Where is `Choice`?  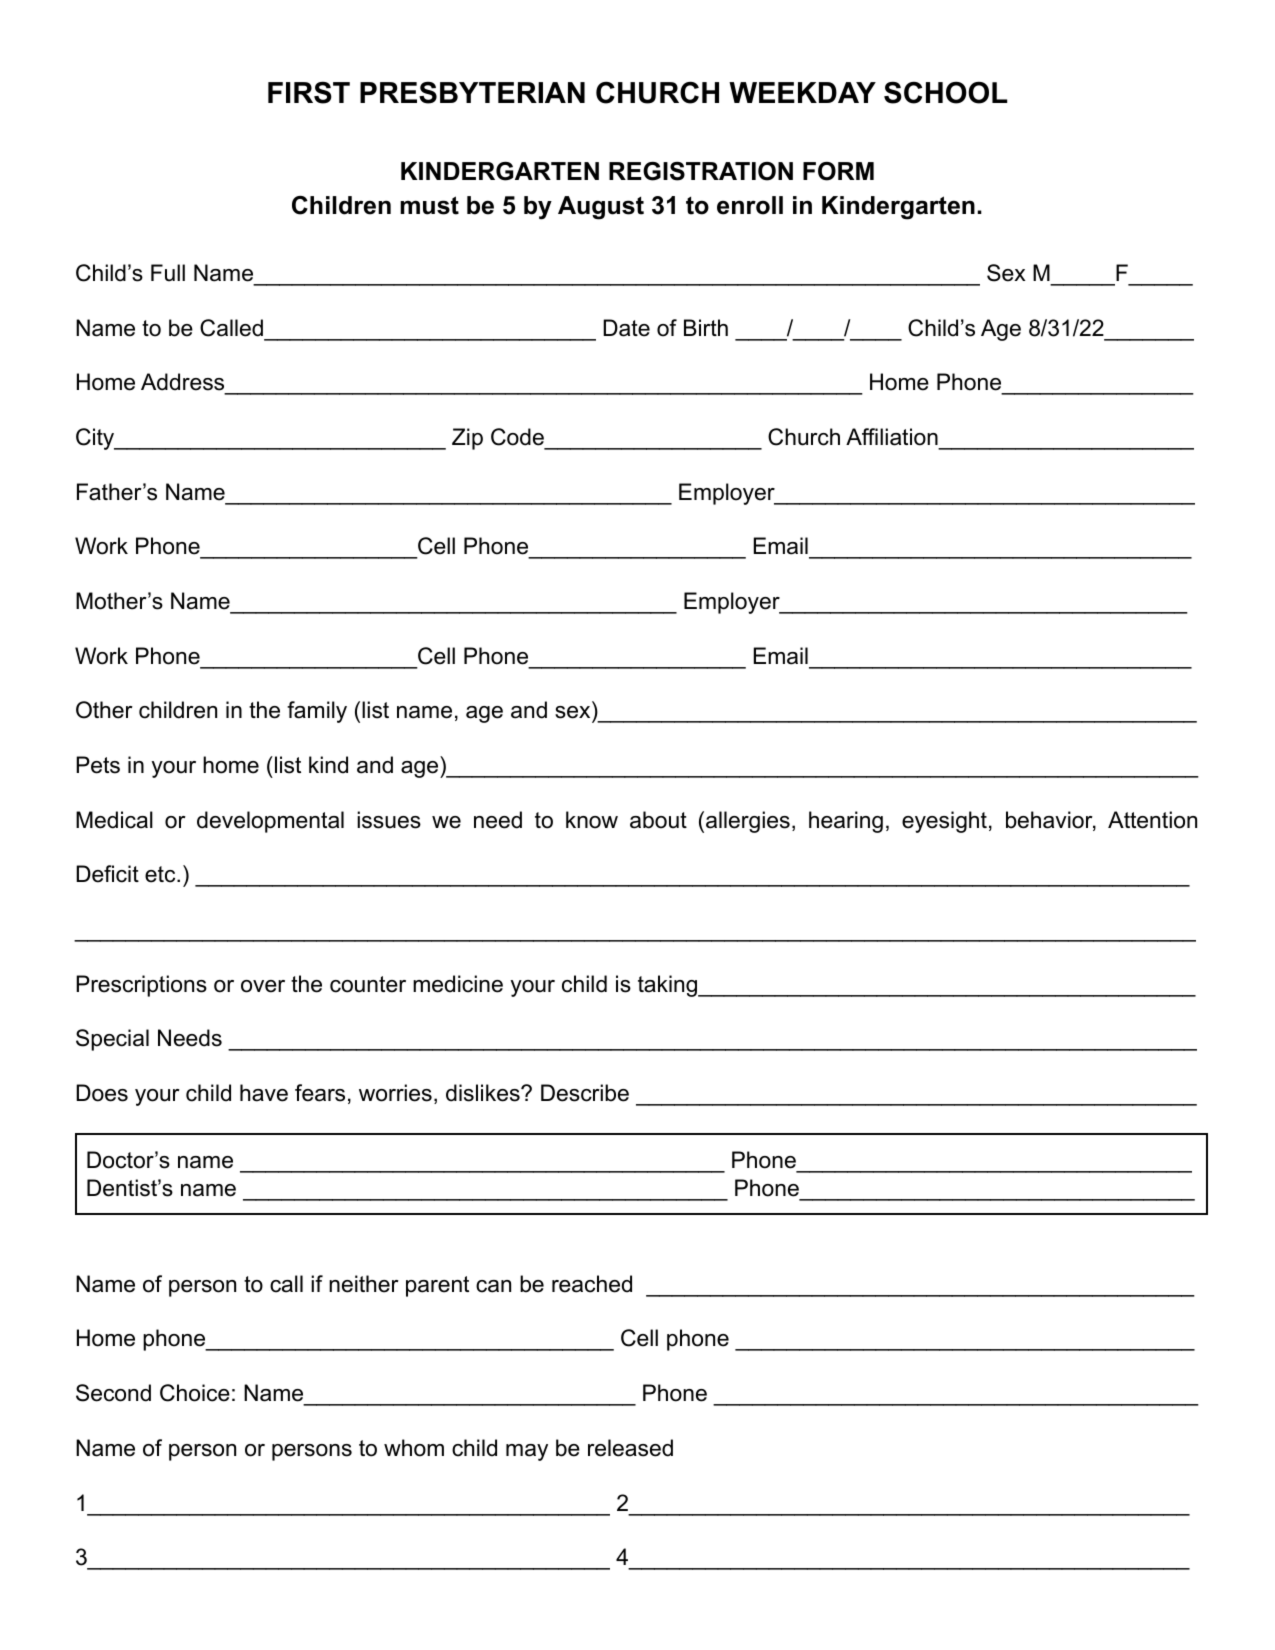
Choice is located at coordinates (195, 1393).
